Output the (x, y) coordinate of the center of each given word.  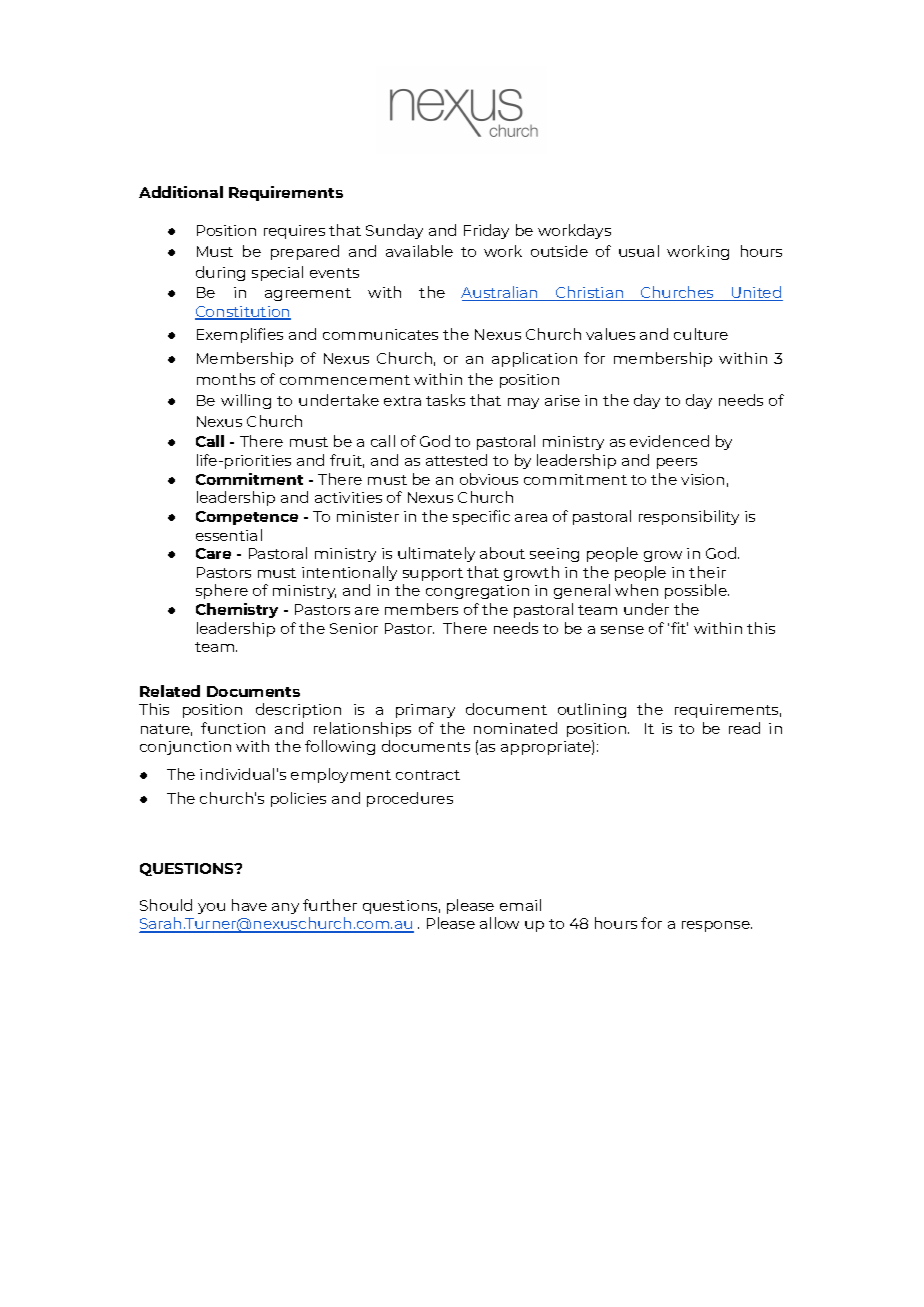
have (249, 905)
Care (213, 553)
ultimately (436, 554)
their (707, 572)
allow (499, 923)
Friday (486, 231)
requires (294, 232)
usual (639, 251)
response (717, 926)
